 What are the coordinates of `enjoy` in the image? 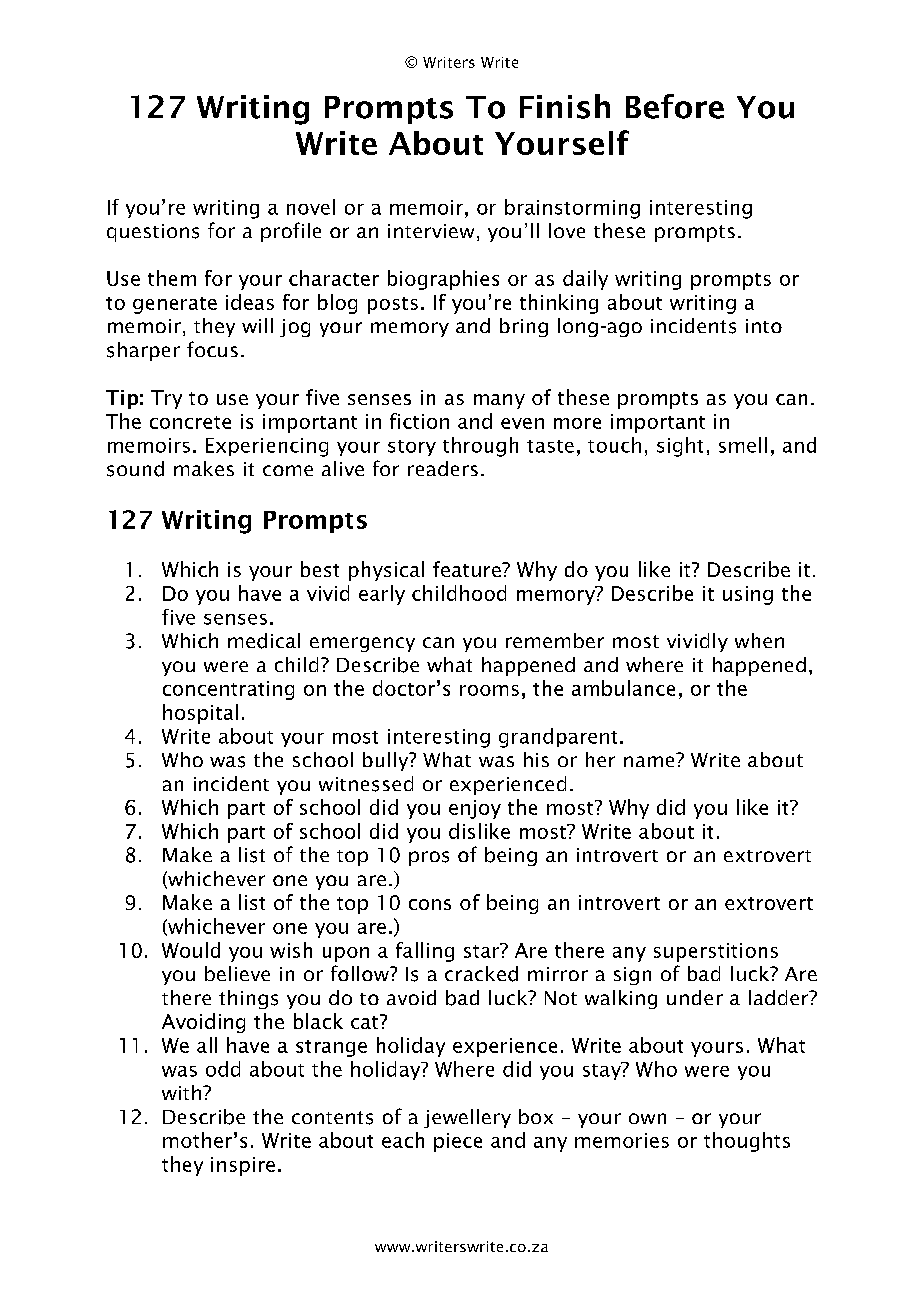 It's located at (475, 809).
